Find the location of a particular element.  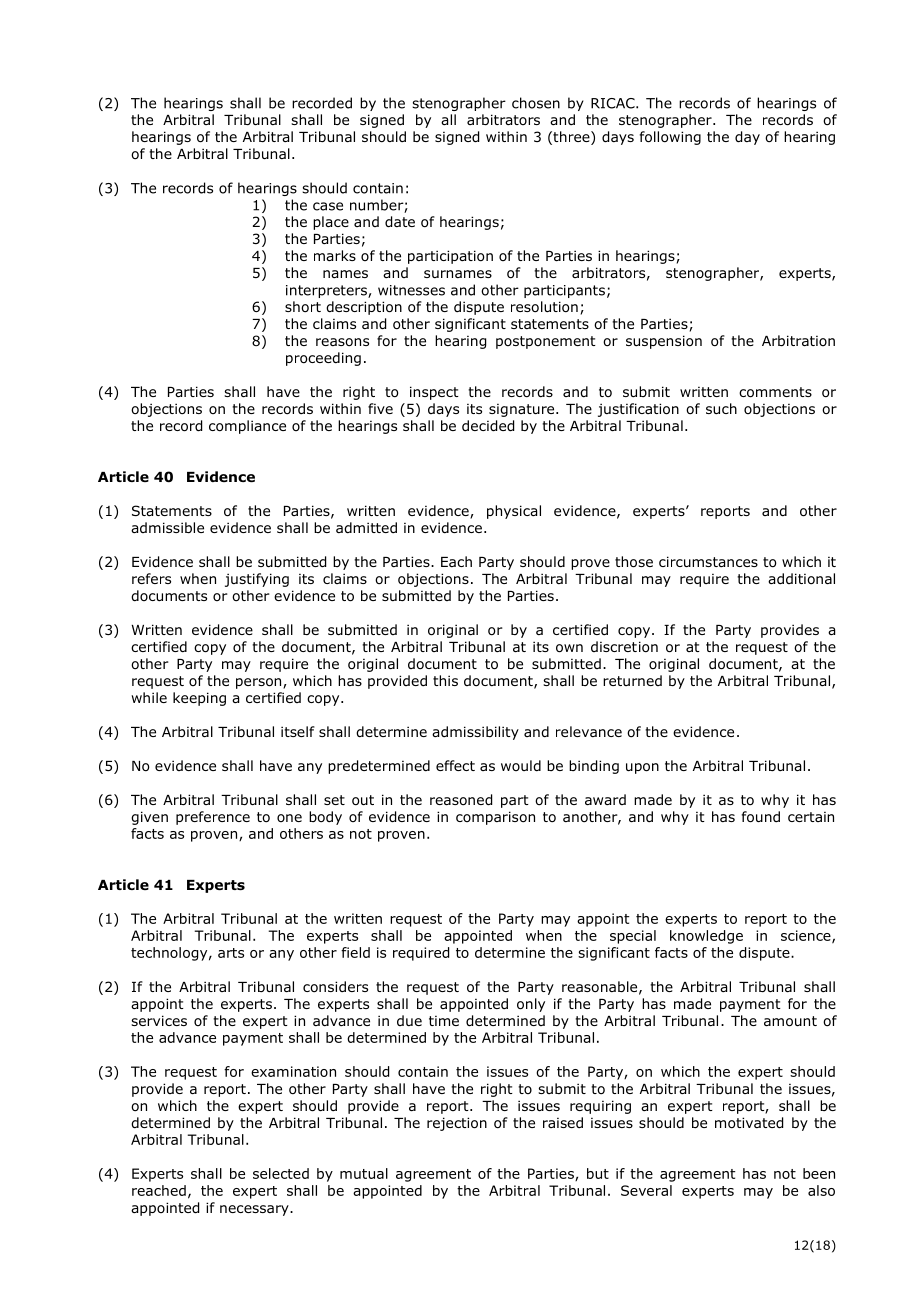

such is located at coordinates (721, 408).
